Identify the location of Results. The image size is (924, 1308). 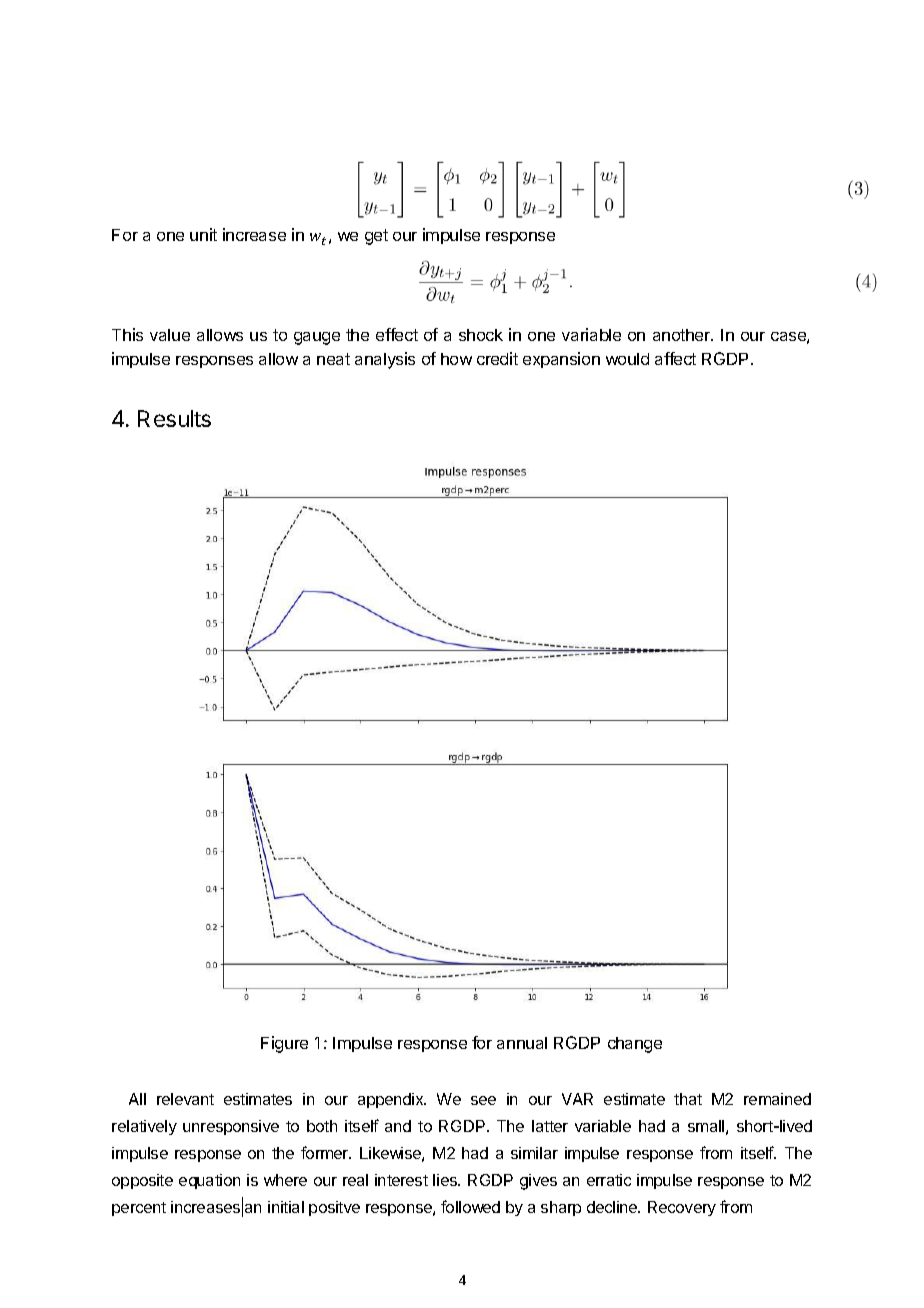
(174, 418).
